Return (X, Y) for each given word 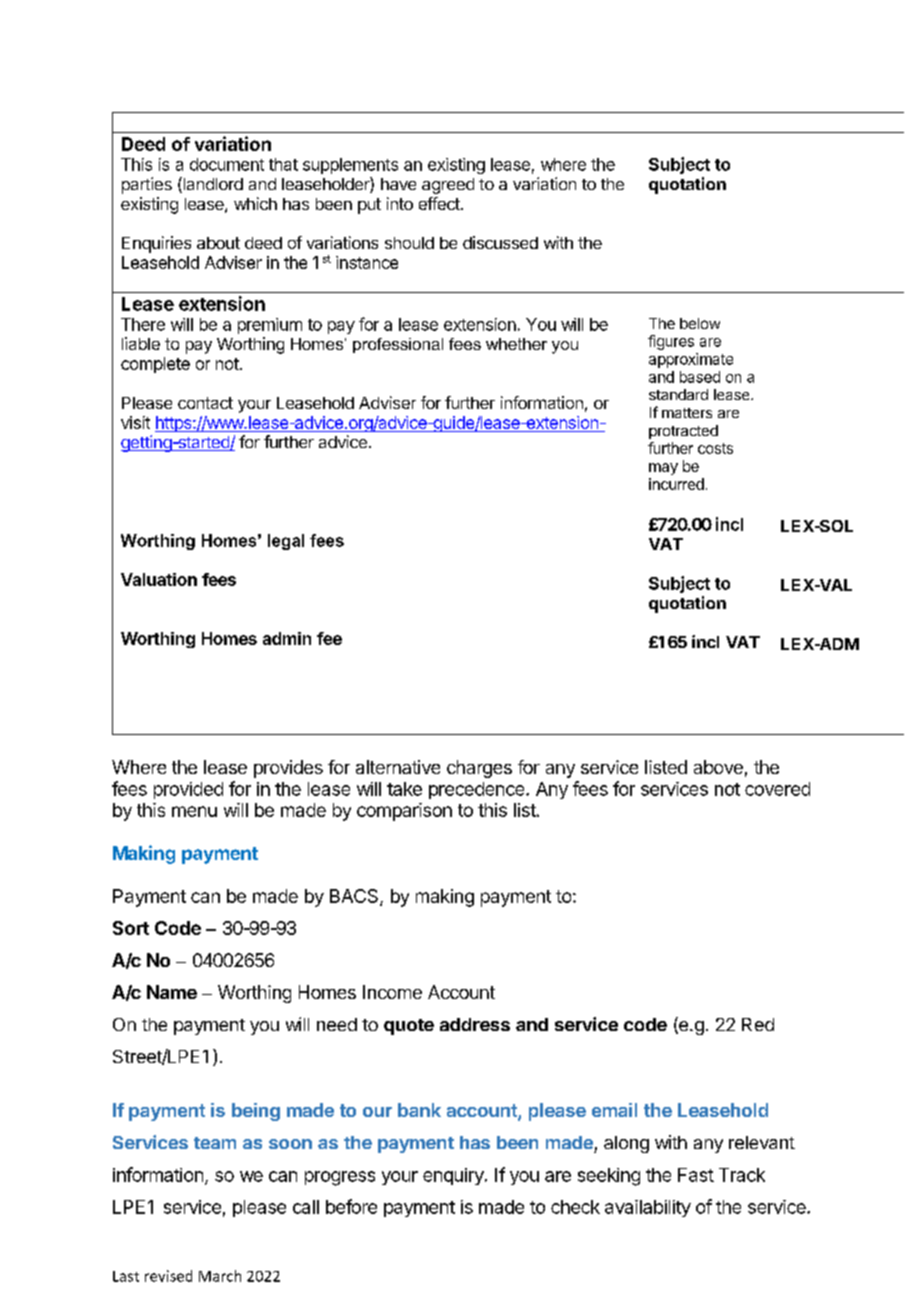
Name (172, 992)
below (700, 323)
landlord (212, 185)
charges (479, 769)
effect (439, 203)
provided (188, 790)
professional (398, 345)
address (475, 1024)
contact (205, 403)
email (614, 1110)
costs (715, 448)
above (718, 767)
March (220, 1276)
